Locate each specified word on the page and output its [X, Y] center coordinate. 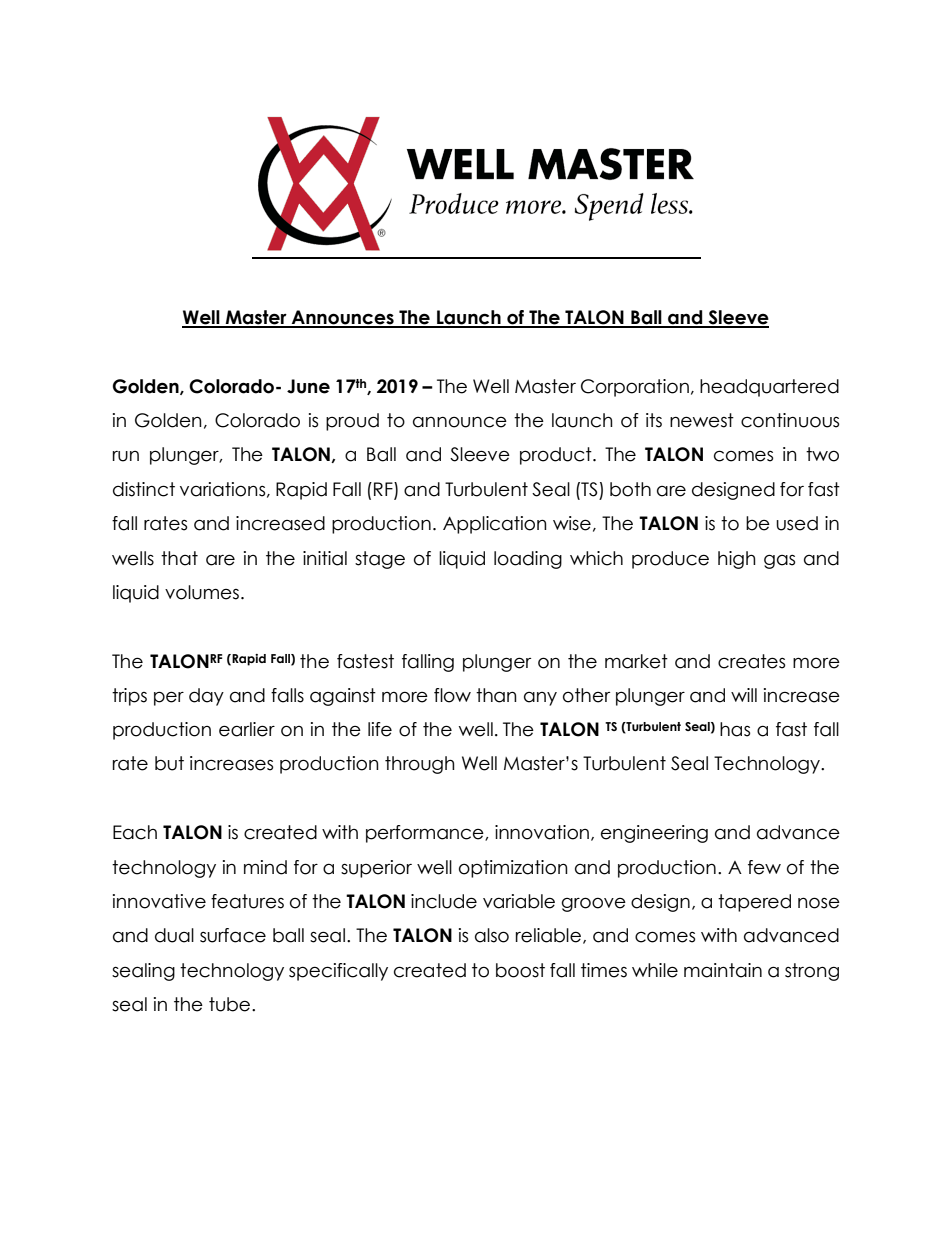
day [206, 697]
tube [231, 1004]
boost [520, 970]
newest [702, 420]
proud [352, 422]
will [744, 695]
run [126, 456]
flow [452, 695]
